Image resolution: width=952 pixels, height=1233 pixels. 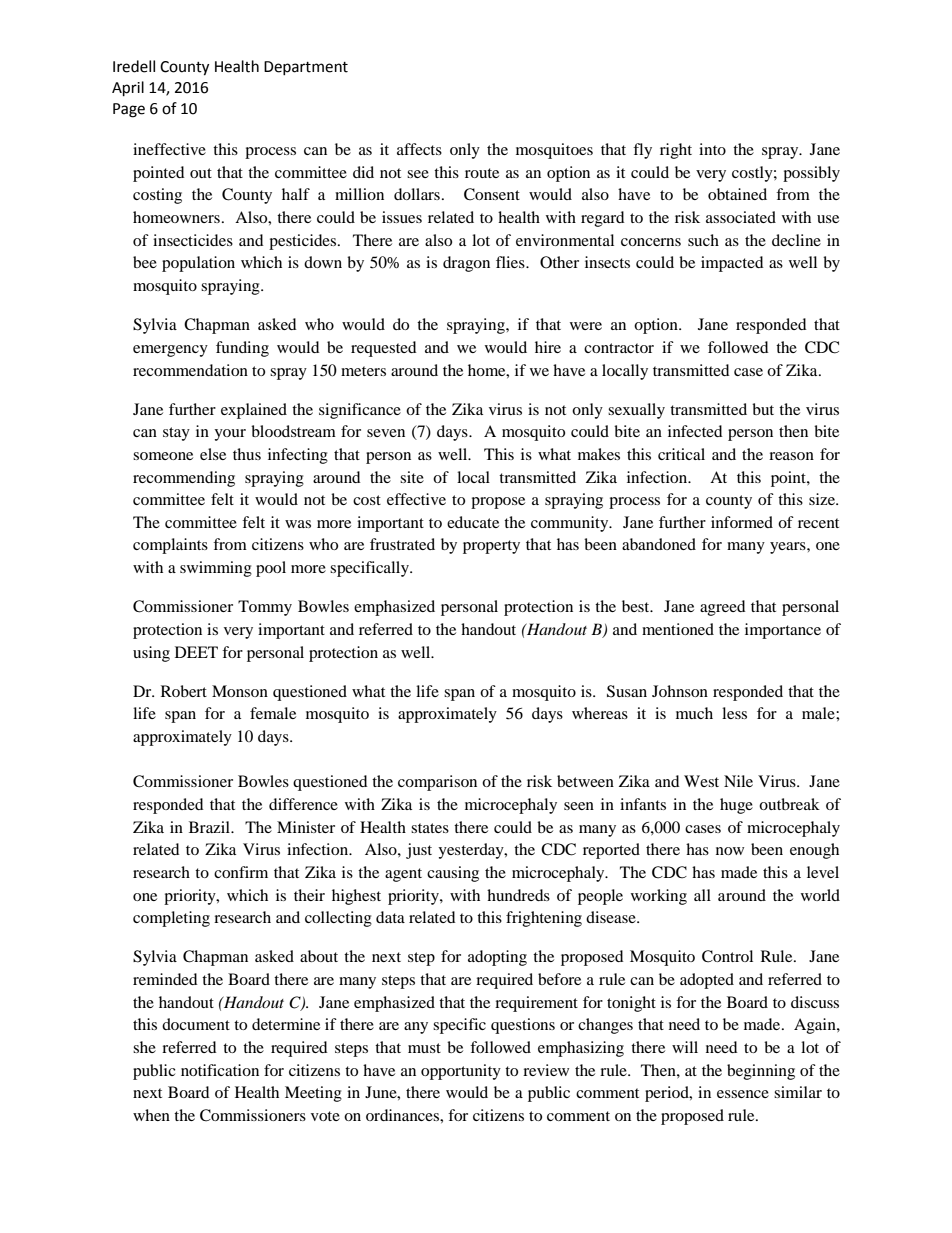 What do you see at coordinates (472, 851) in the screenshot?
I see `yesterday` at bounding box center [472, 851].
